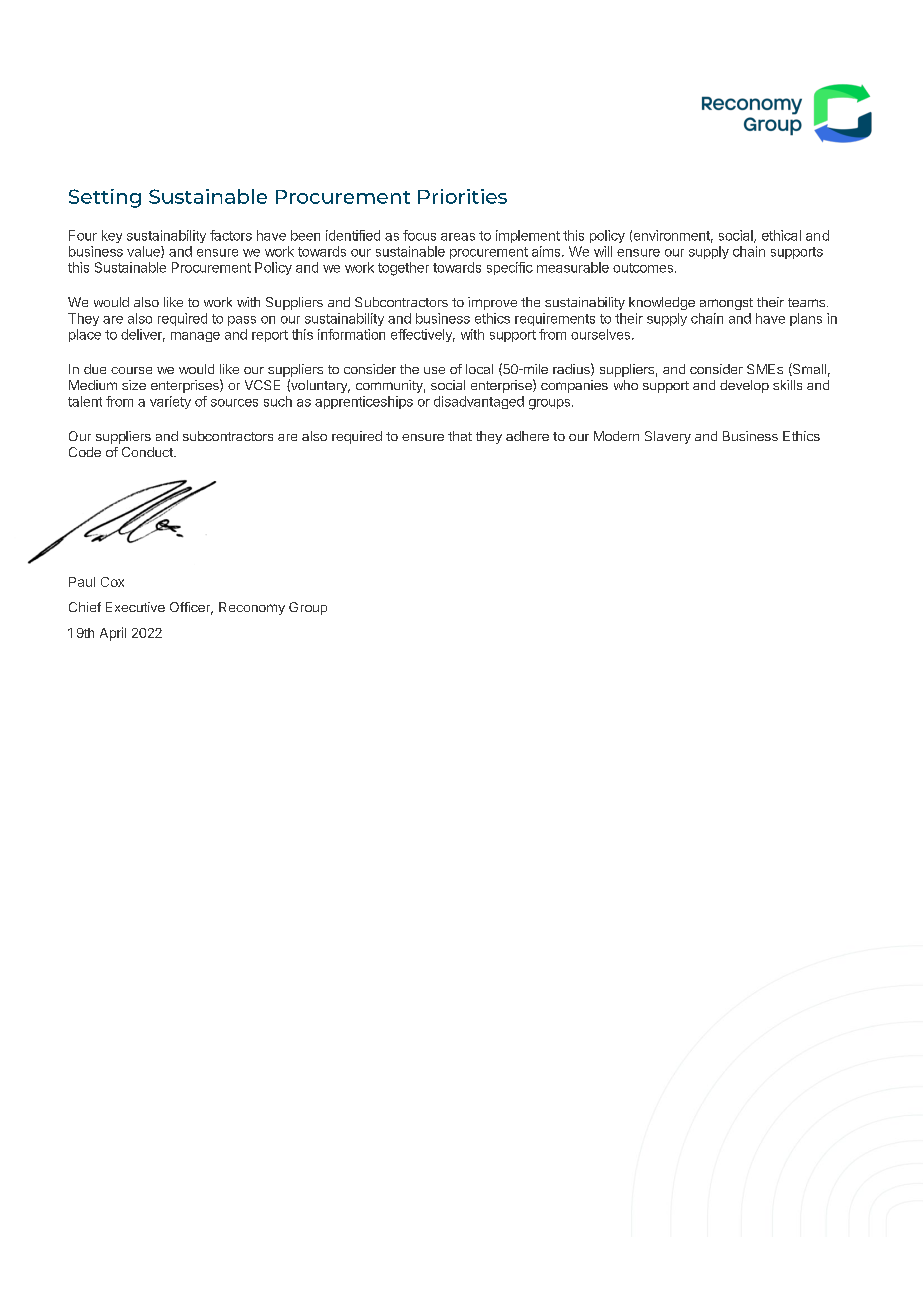 This screenshot has width=924, height=1309. I want to click on variety, so click(170, 402).
